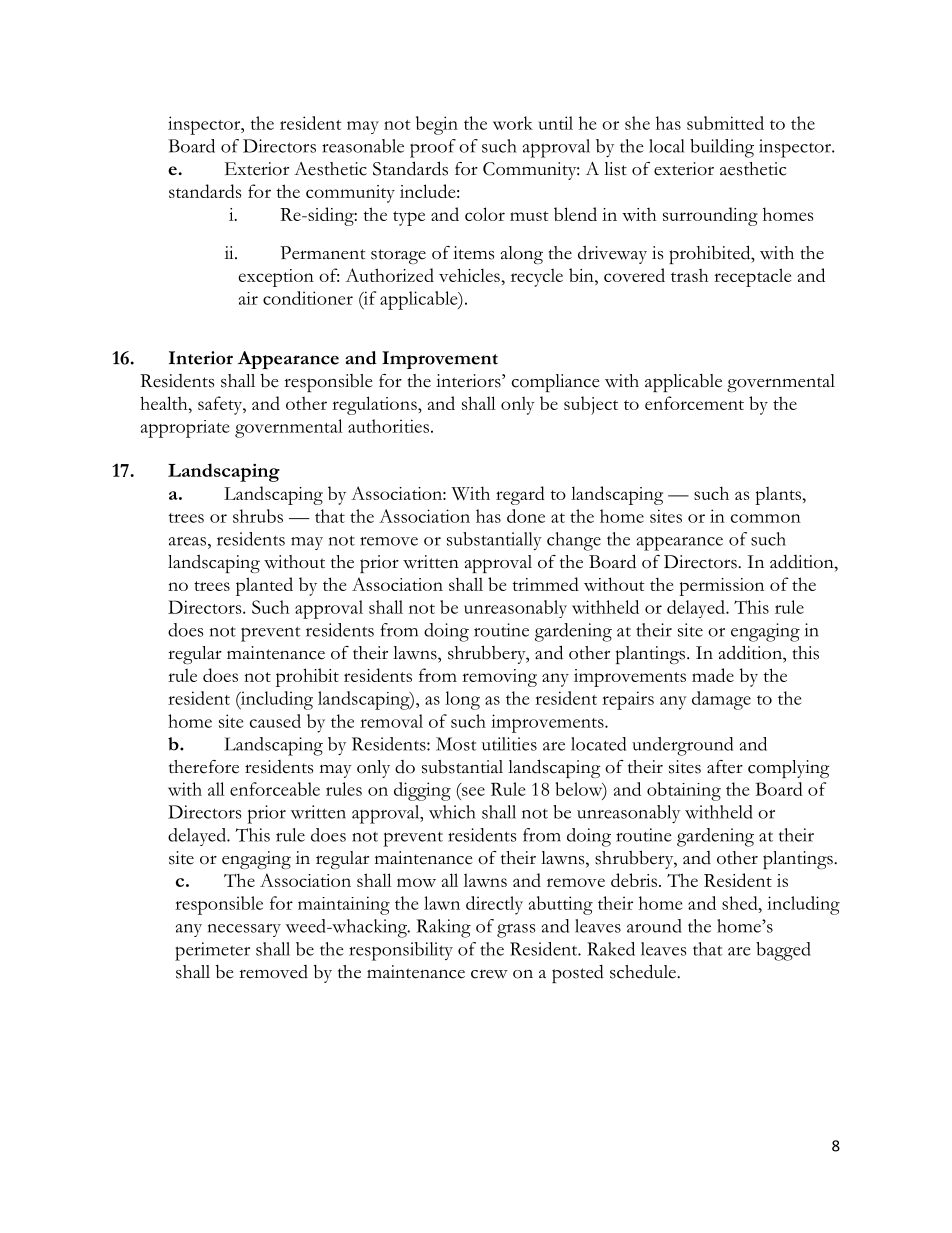  Describe the element at coordinates (244, 930) in the page. I see `necessary` at that location.
